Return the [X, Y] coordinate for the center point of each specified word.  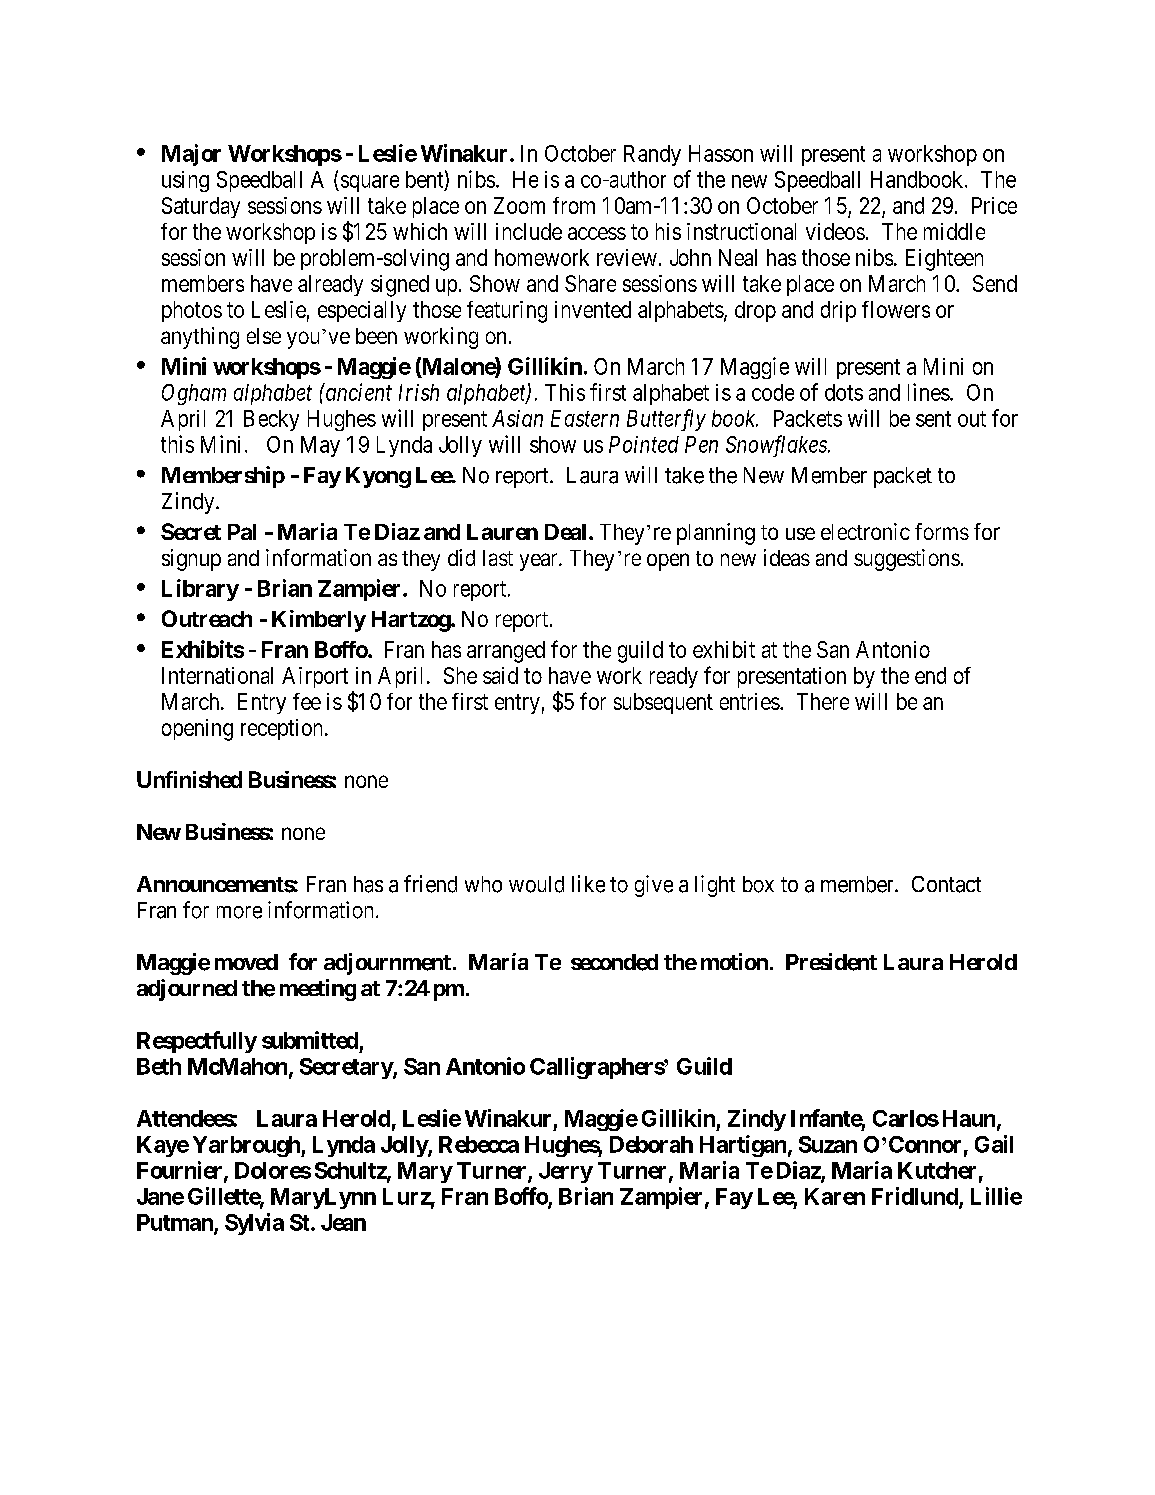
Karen [835, 1196]
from [574, 205]
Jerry [566, 1172]
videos [835, 231]
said [500, 675]
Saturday [201, 207]
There [823, 701]
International [217, 675]
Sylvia [254, 1224]
